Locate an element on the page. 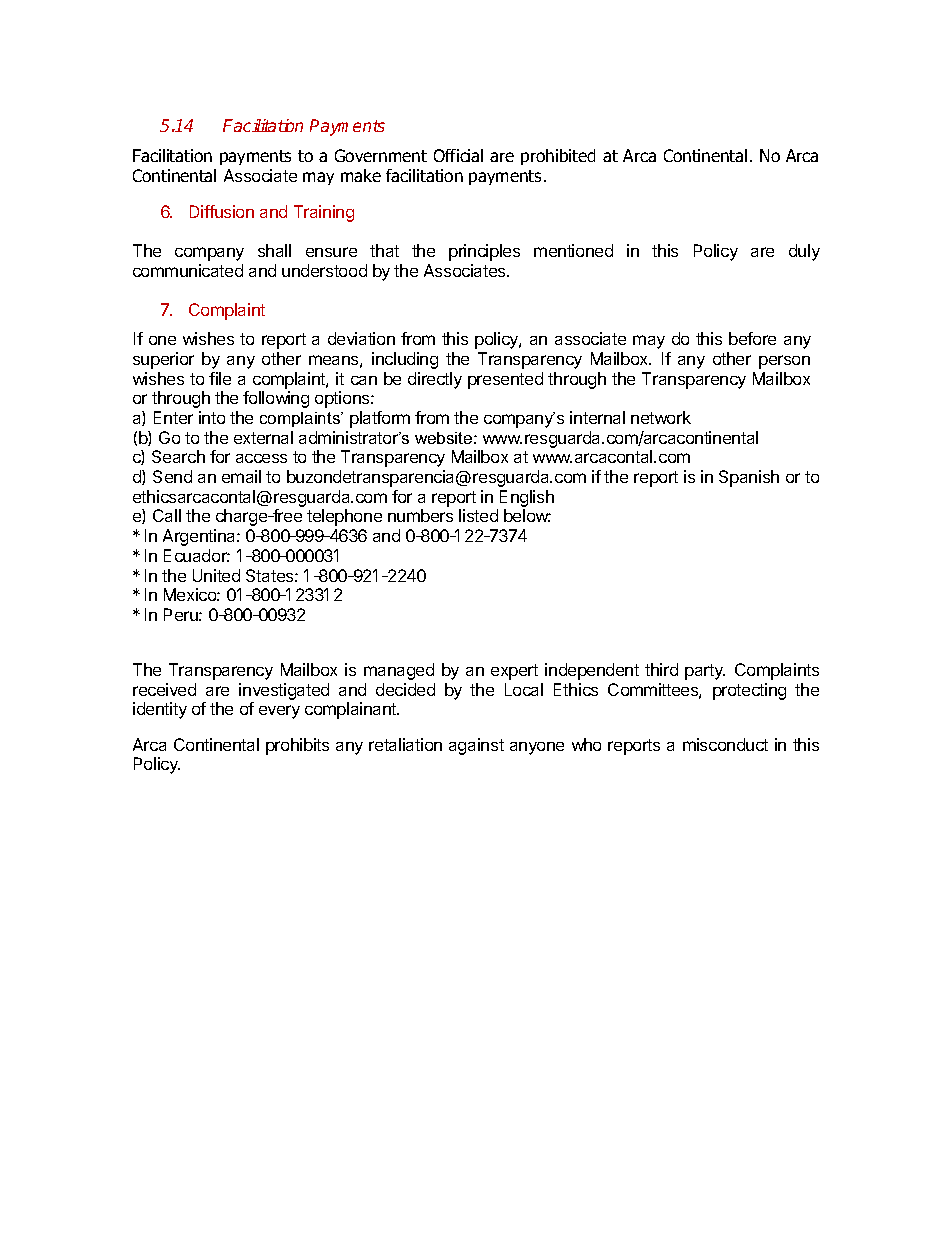  misconduct is located at coordinates (725, 744).
